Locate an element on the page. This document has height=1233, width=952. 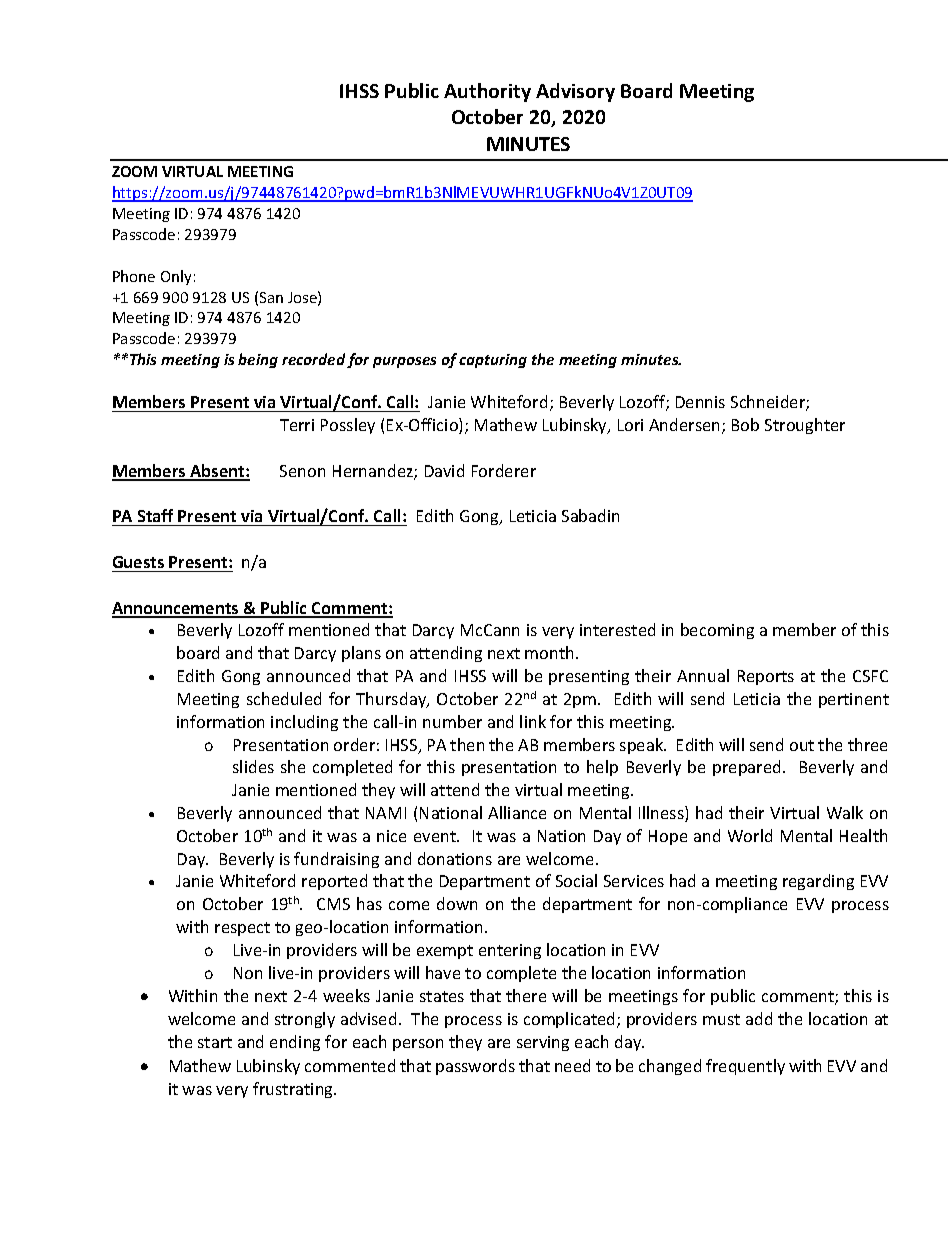
passwords is located at coordinates (475, 1067).
